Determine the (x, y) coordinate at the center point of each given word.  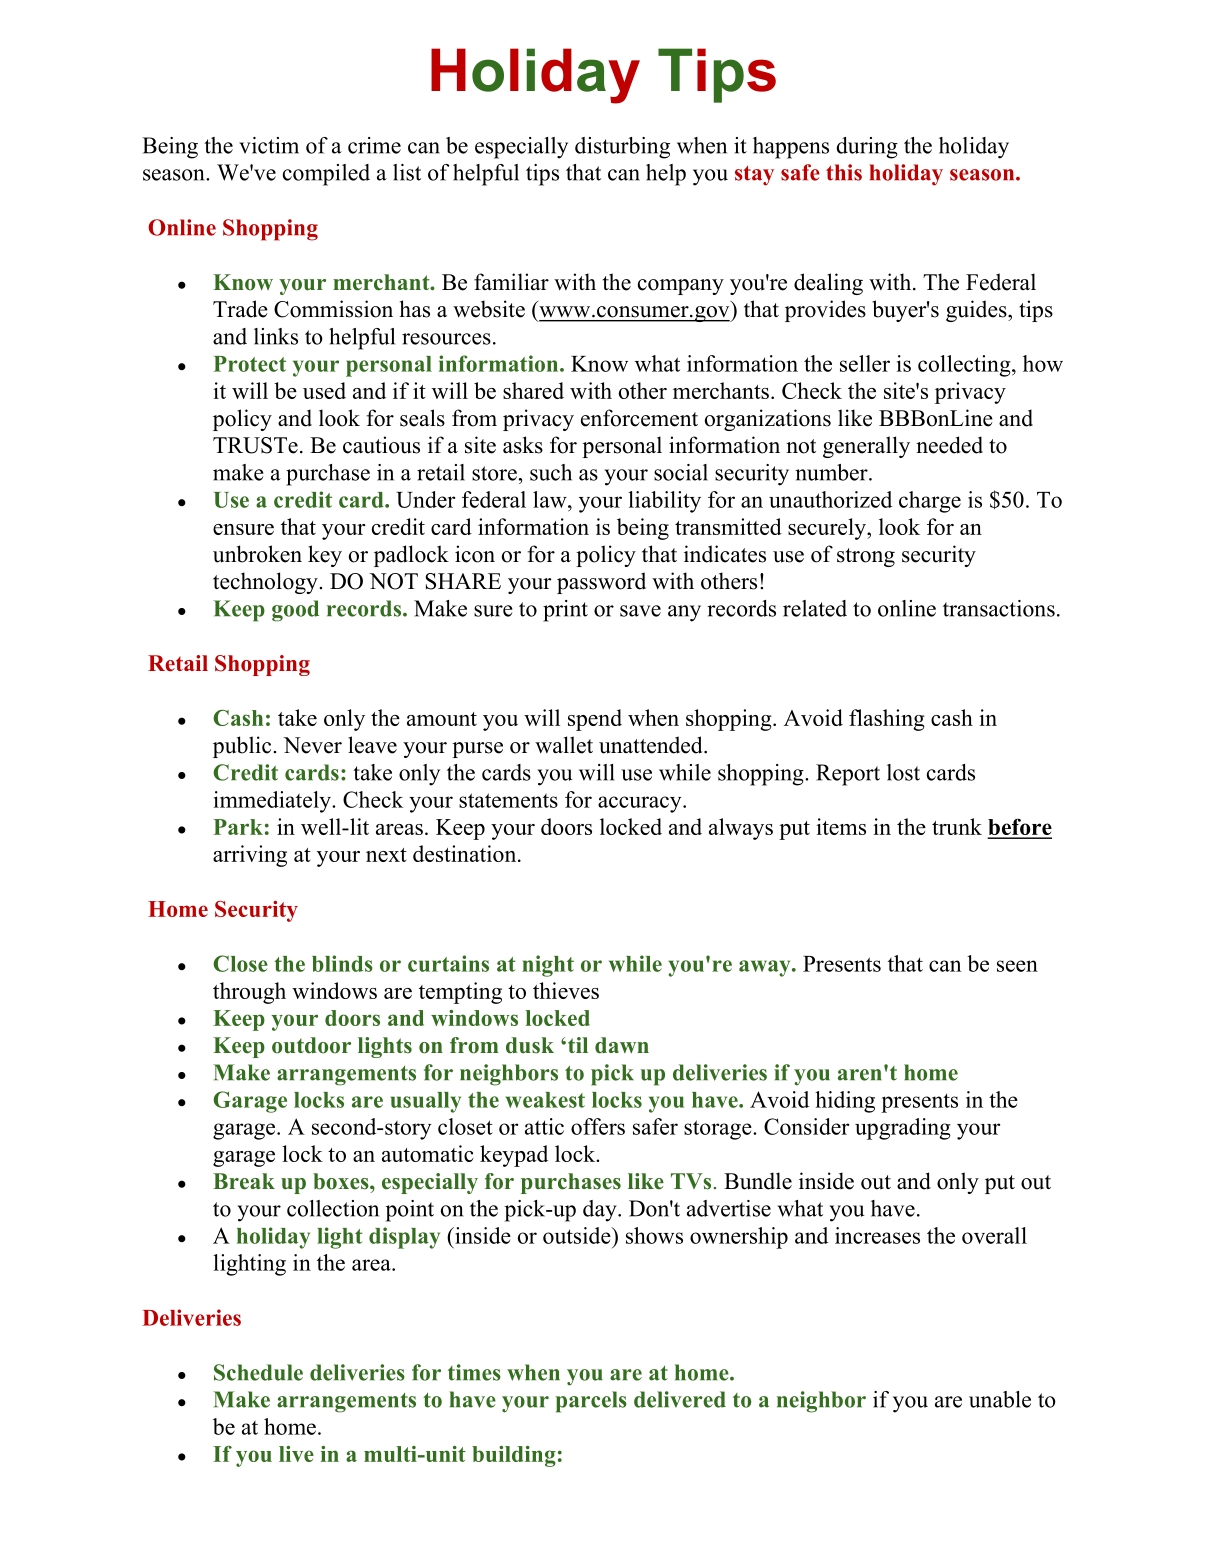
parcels (591, 1402)
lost (903, 772)
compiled (326, 175)
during (867, 148)
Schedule (258, 1372)
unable (1000, 1399)
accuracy (639, 804)
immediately (273, 802)
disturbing (622, 148)
